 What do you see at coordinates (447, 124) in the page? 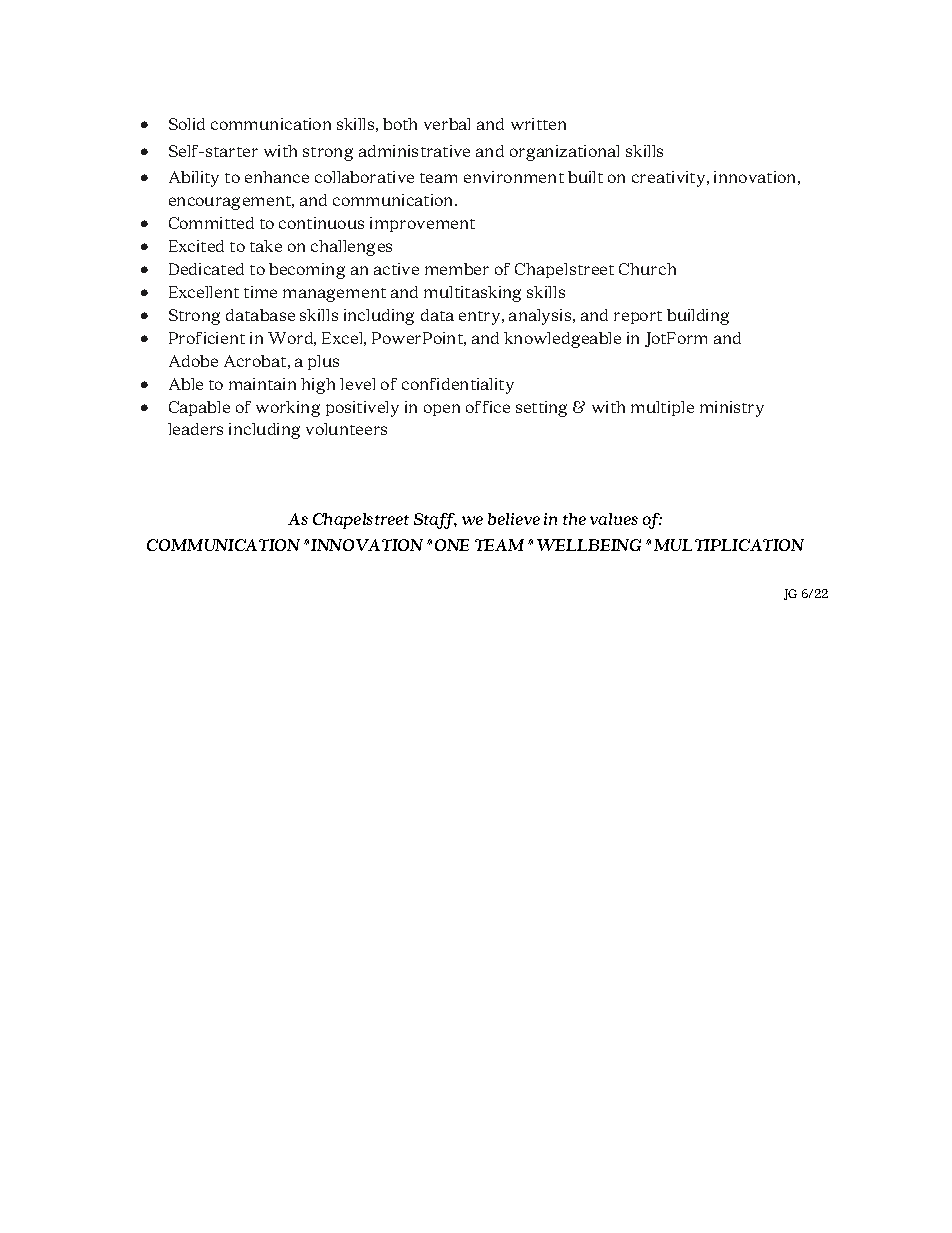
I see `verbal` at bounding box center [447, 124].
